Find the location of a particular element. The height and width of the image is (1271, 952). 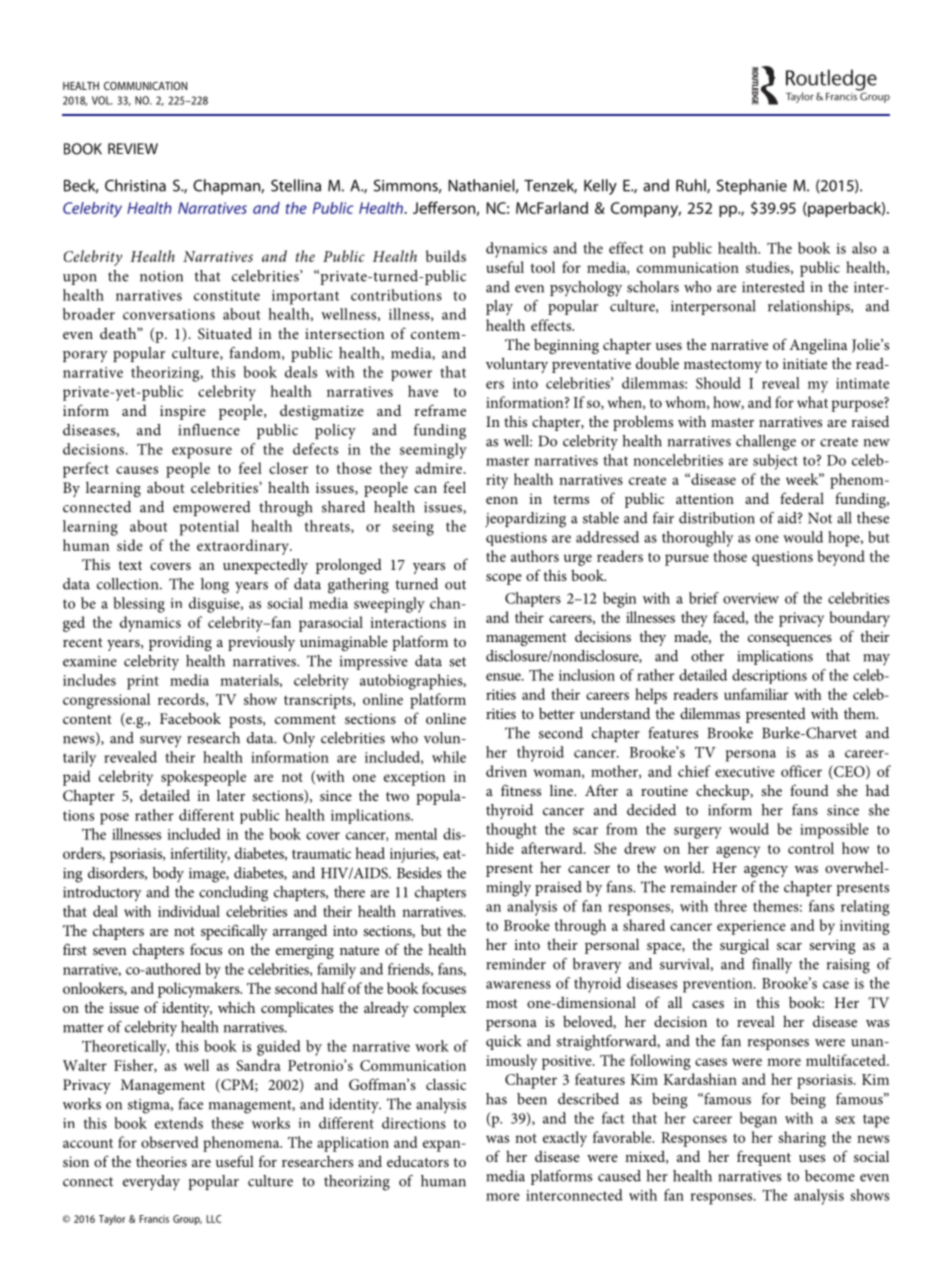

everyday is located at coordinates (151, 1183).
